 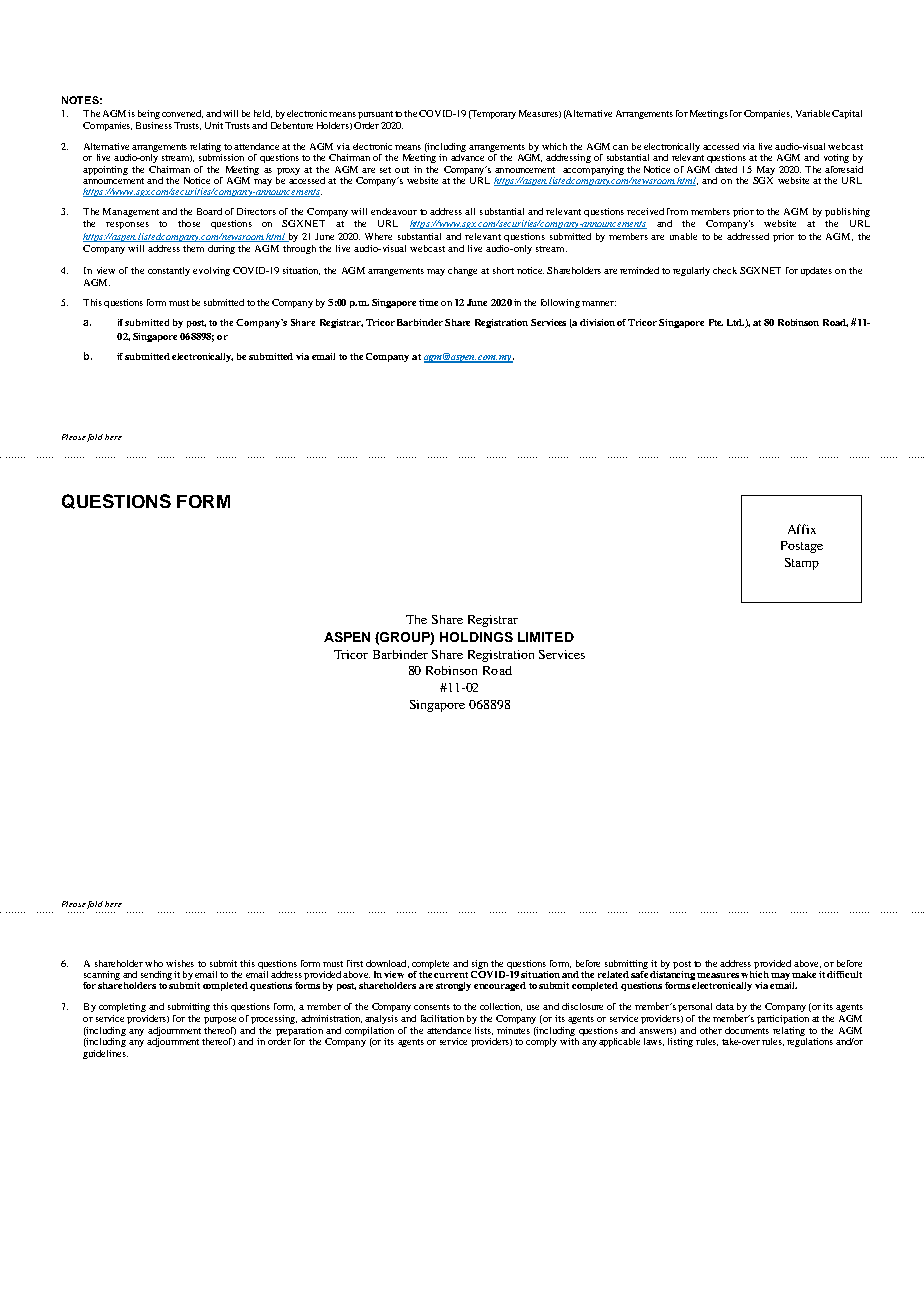 I want to click on evolving, so click(x=211, y=271).
